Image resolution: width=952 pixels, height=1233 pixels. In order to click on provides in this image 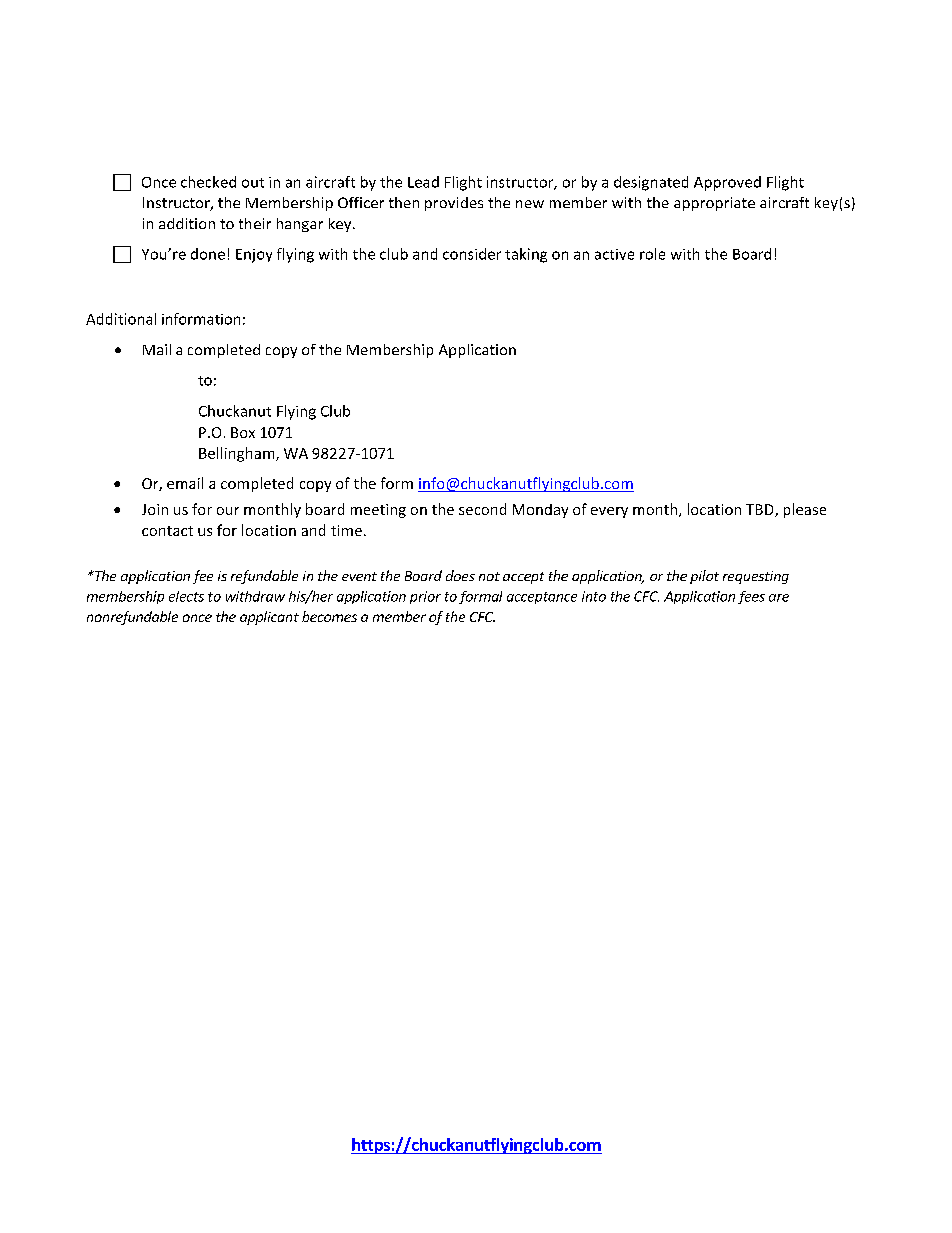, I will do `click(454, 204)`.
